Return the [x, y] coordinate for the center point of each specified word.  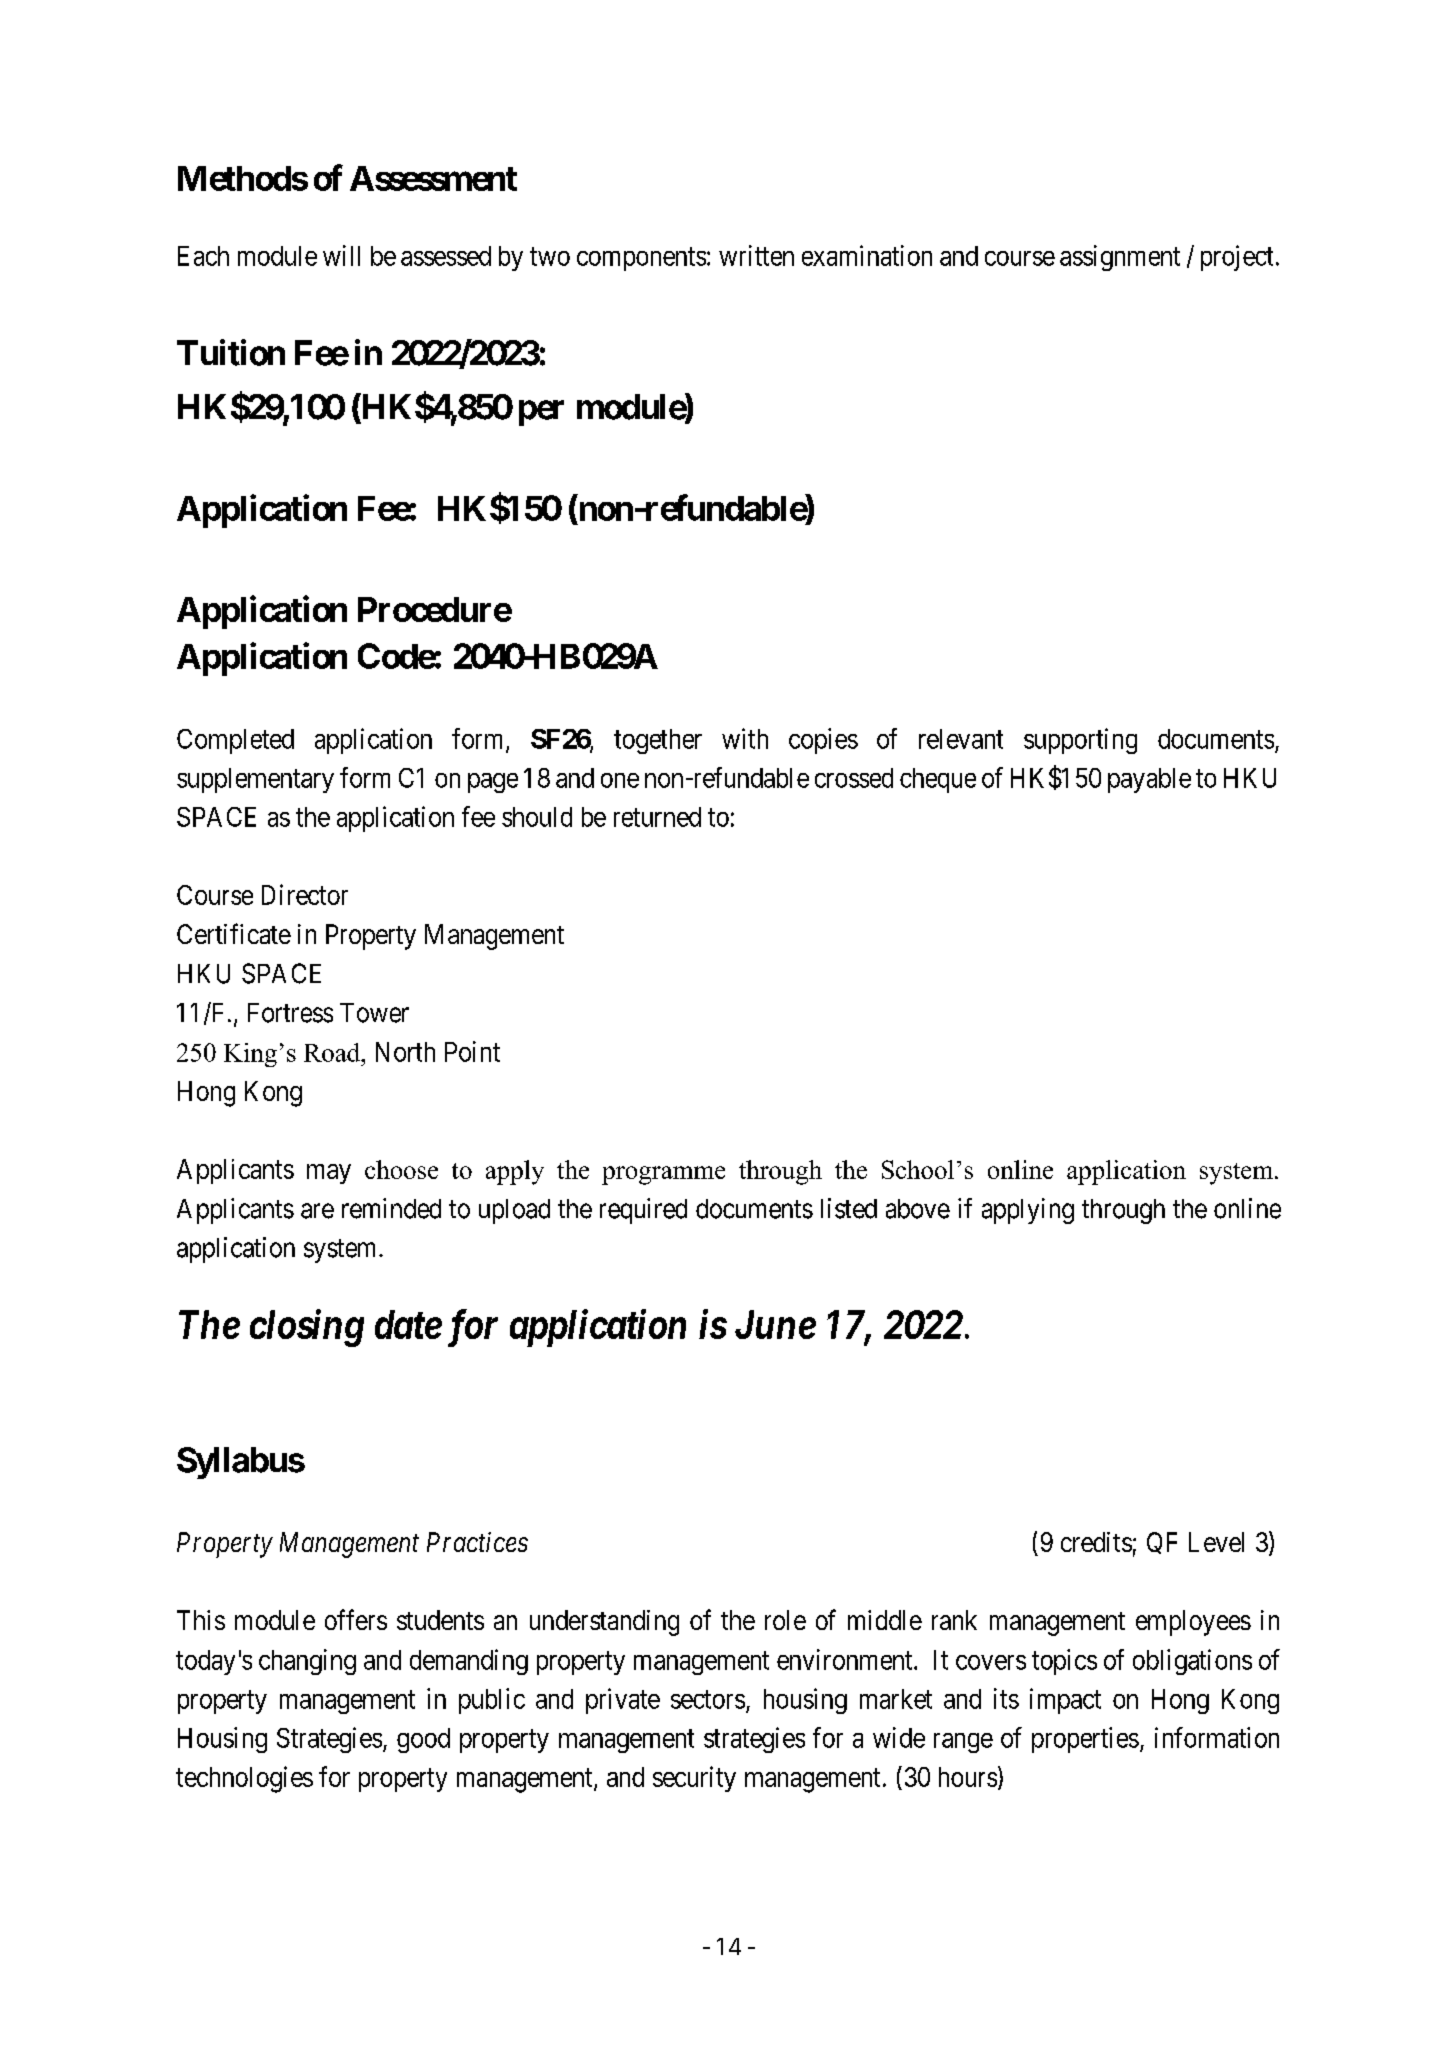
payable [1149, 780]
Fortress [290, 1013]
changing [307, 1662]
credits [1096, 1542]
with [745, 738]
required [643, 1211]
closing [307, 1328]
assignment [1120, 258]
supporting [1080, 741]
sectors [708, 1699]
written [756, 255]
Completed [235, 741]
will [341, 255]
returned [657, 817]
